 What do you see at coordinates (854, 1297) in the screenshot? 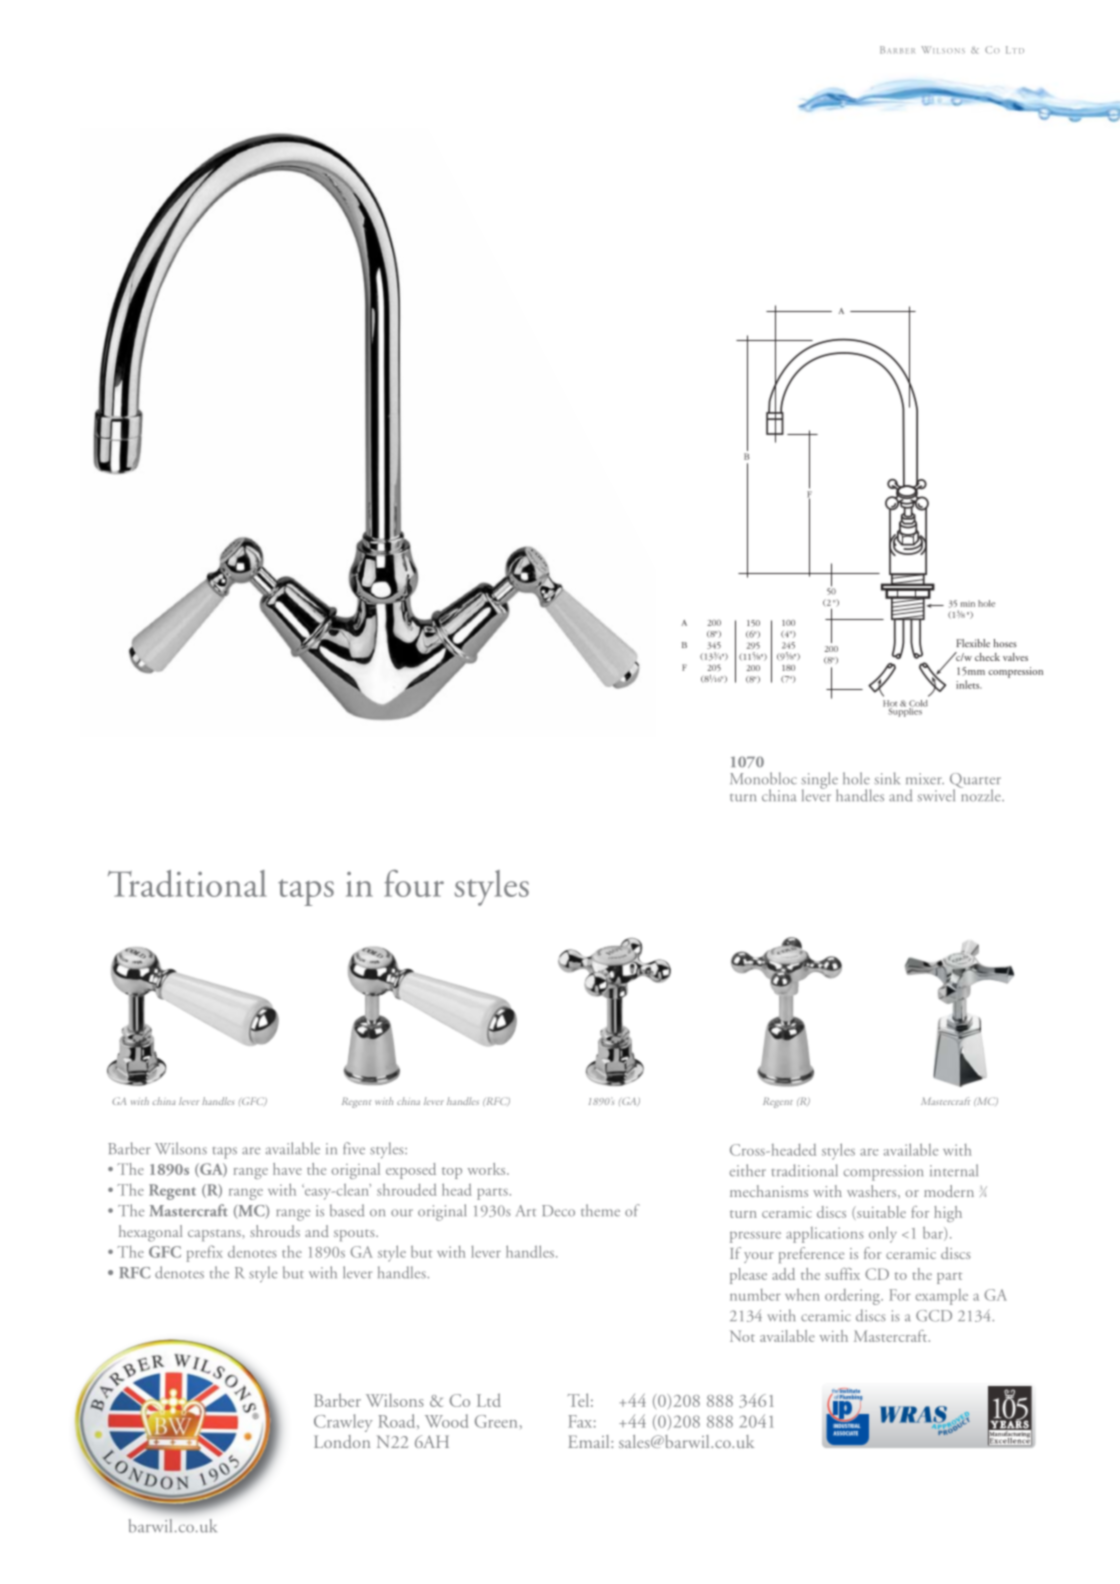
I see `ordering` at bounding box center [854, 1297].
